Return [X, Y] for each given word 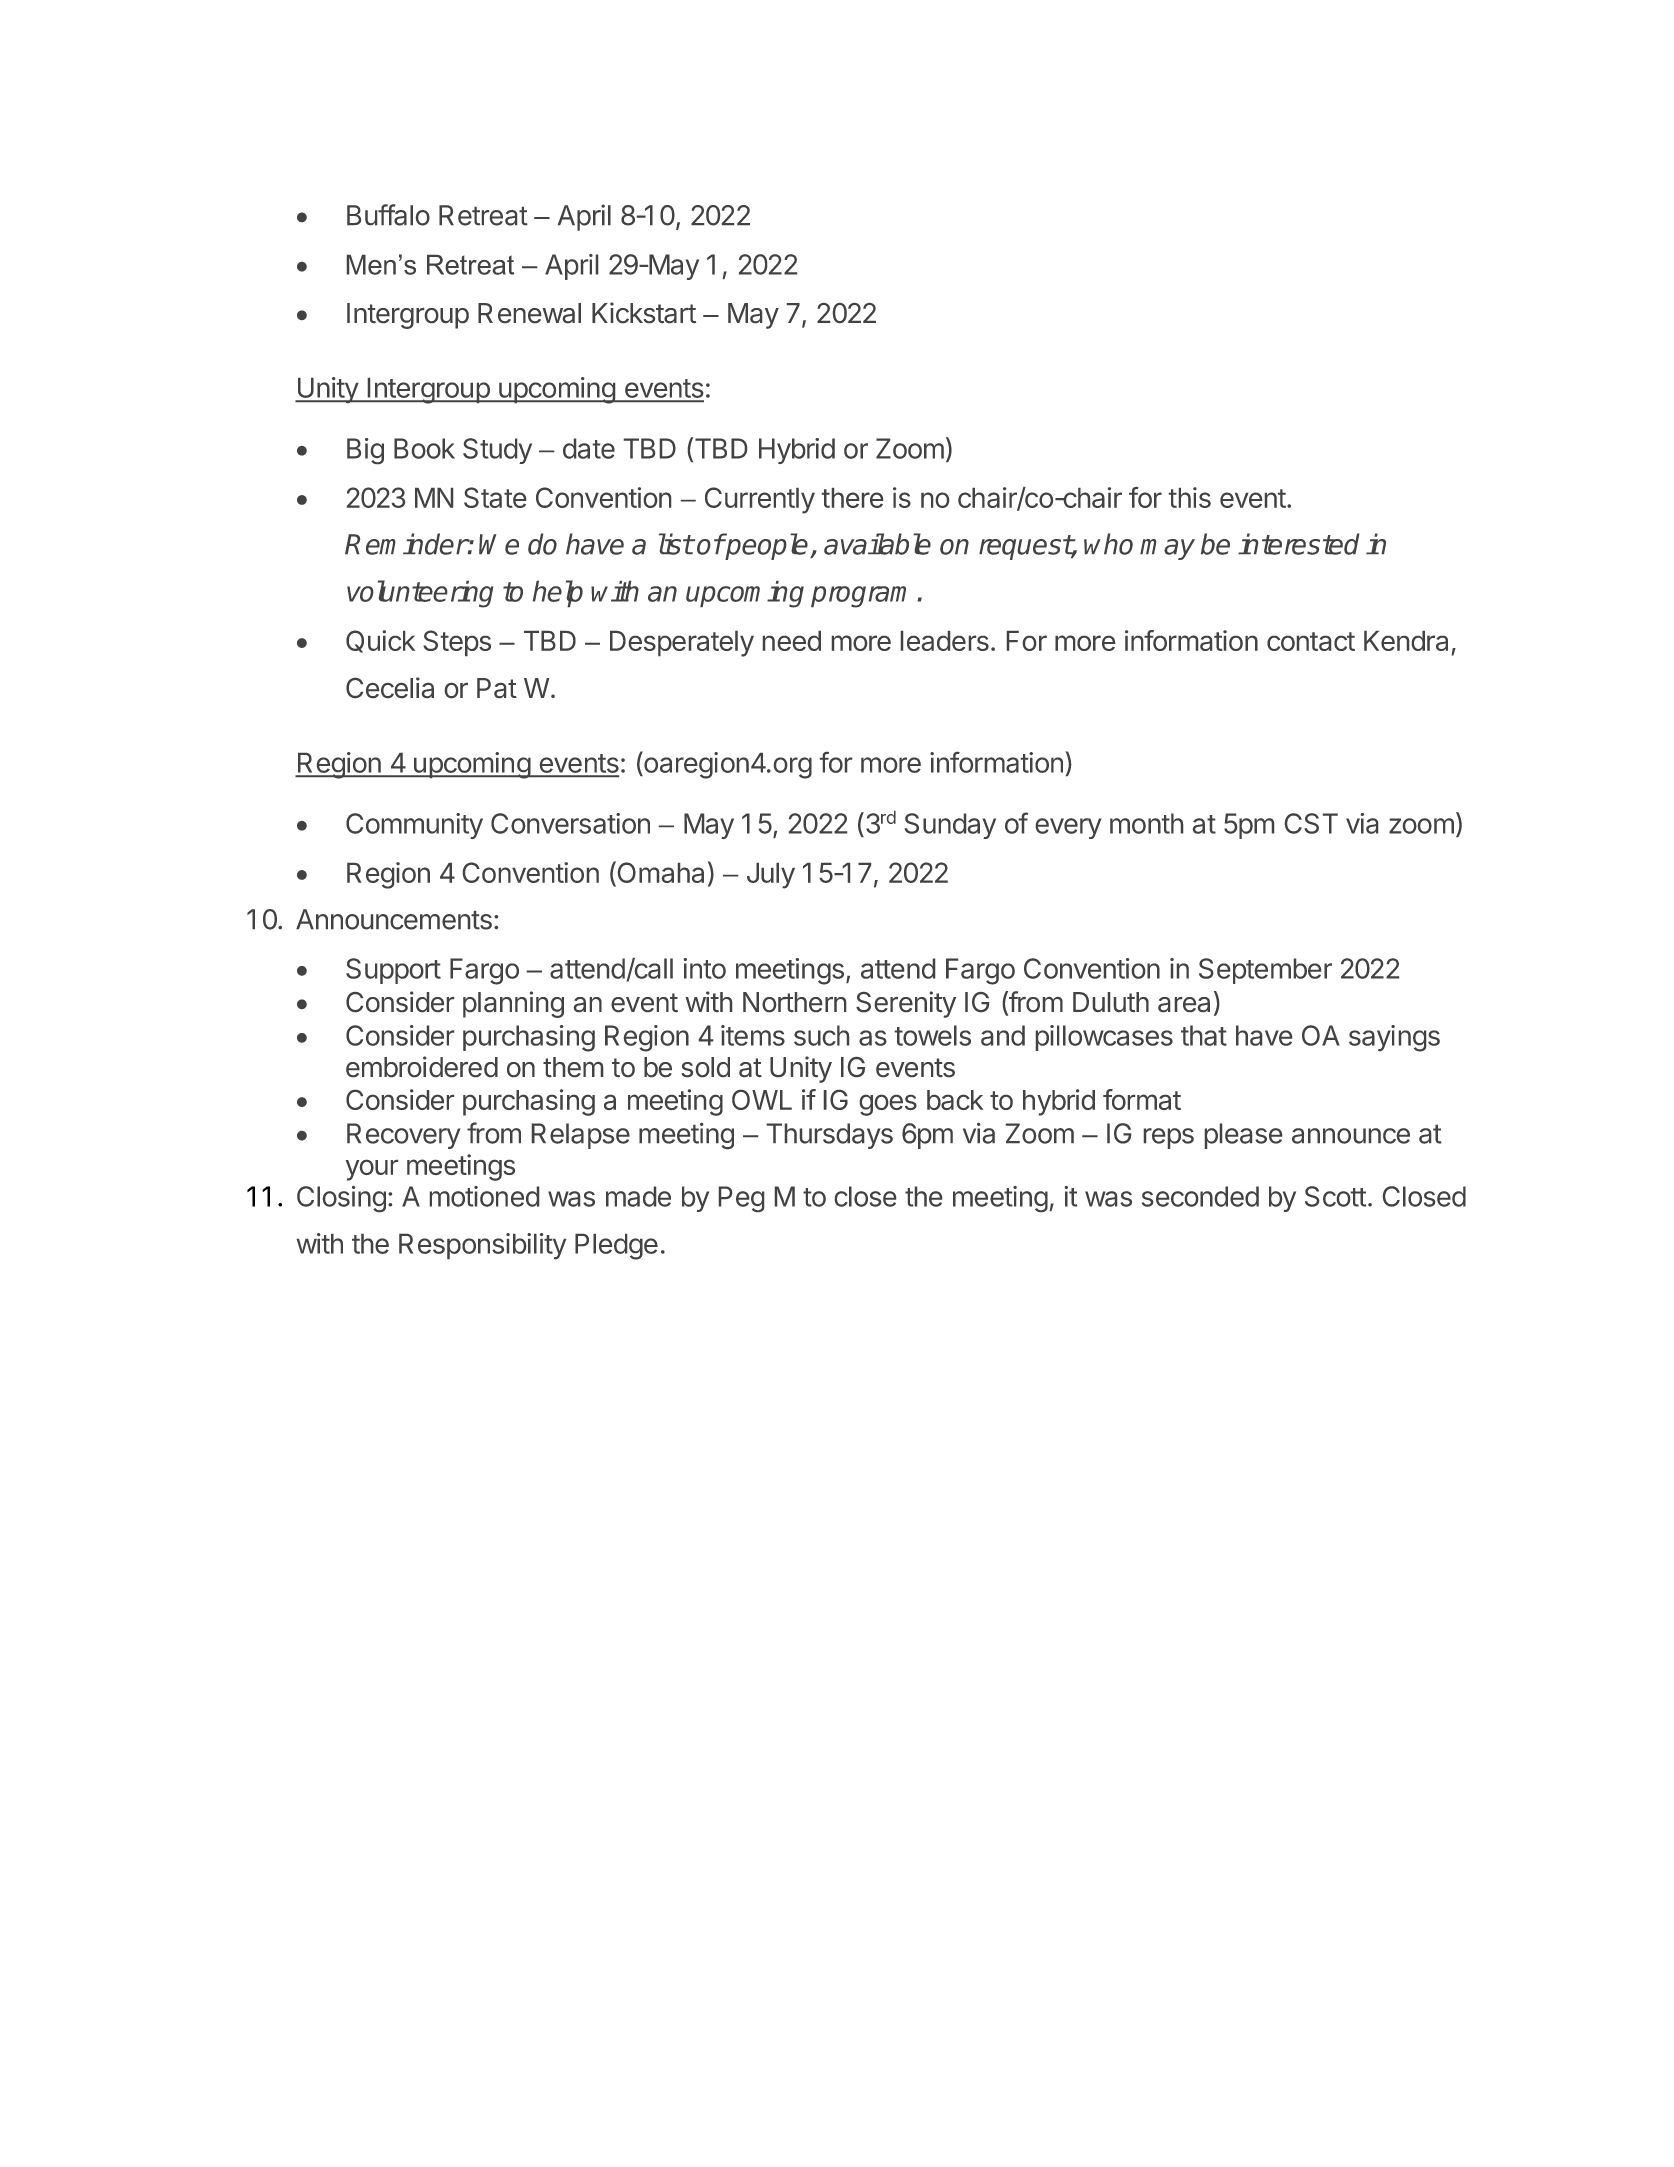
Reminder [406, 544]
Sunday [950, 826]
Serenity [906, 1004]
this [1190, 497]
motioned [484, 1196]
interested [1298, 544]
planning [513, 1004]
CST [1311, 823]
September [1265, 971]
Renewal [529, 313]
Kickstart [644, 312]
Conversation [570, 823]
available [877, 544]
